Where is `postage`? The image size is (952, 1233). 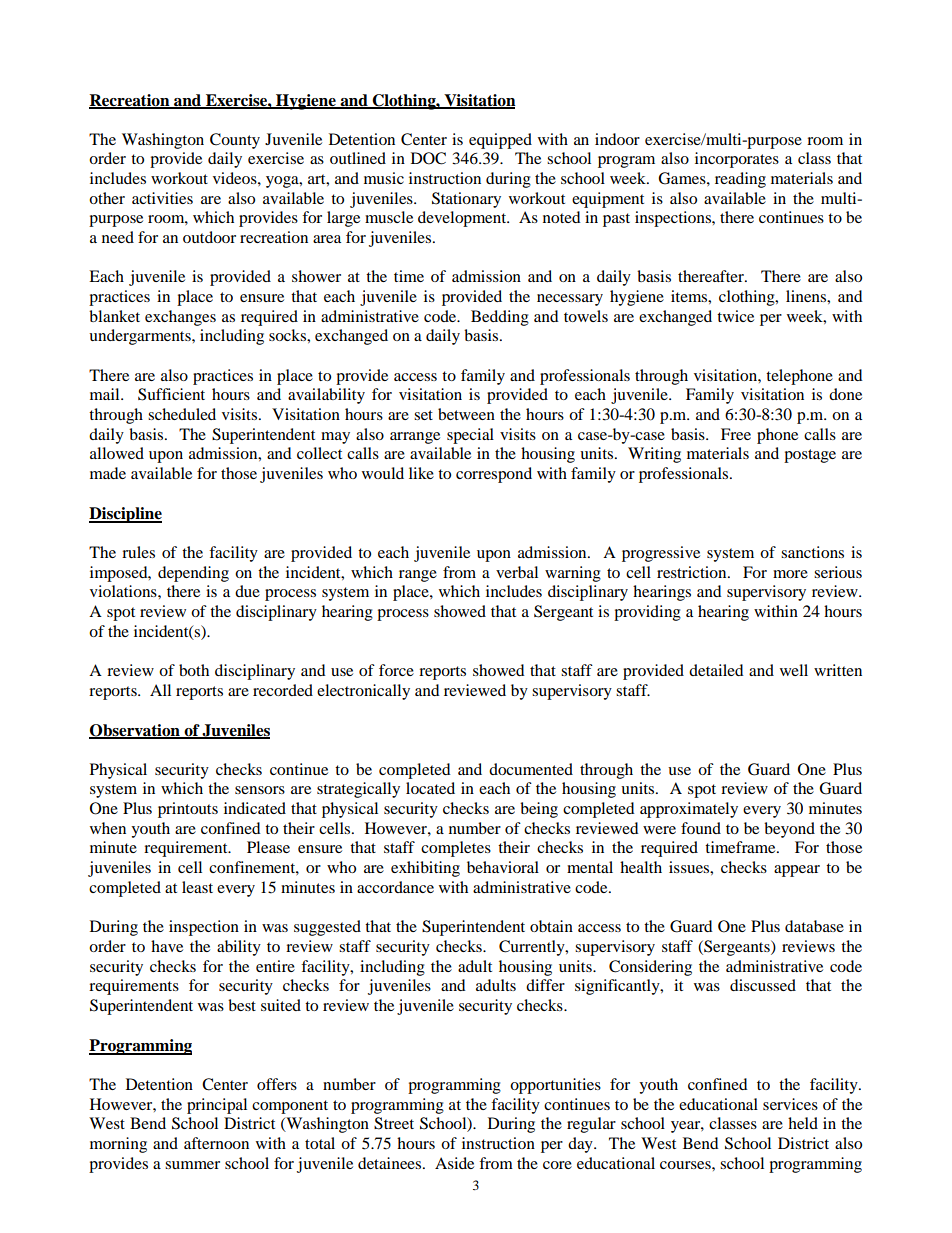
postage is located at coordinates (810, 456).
